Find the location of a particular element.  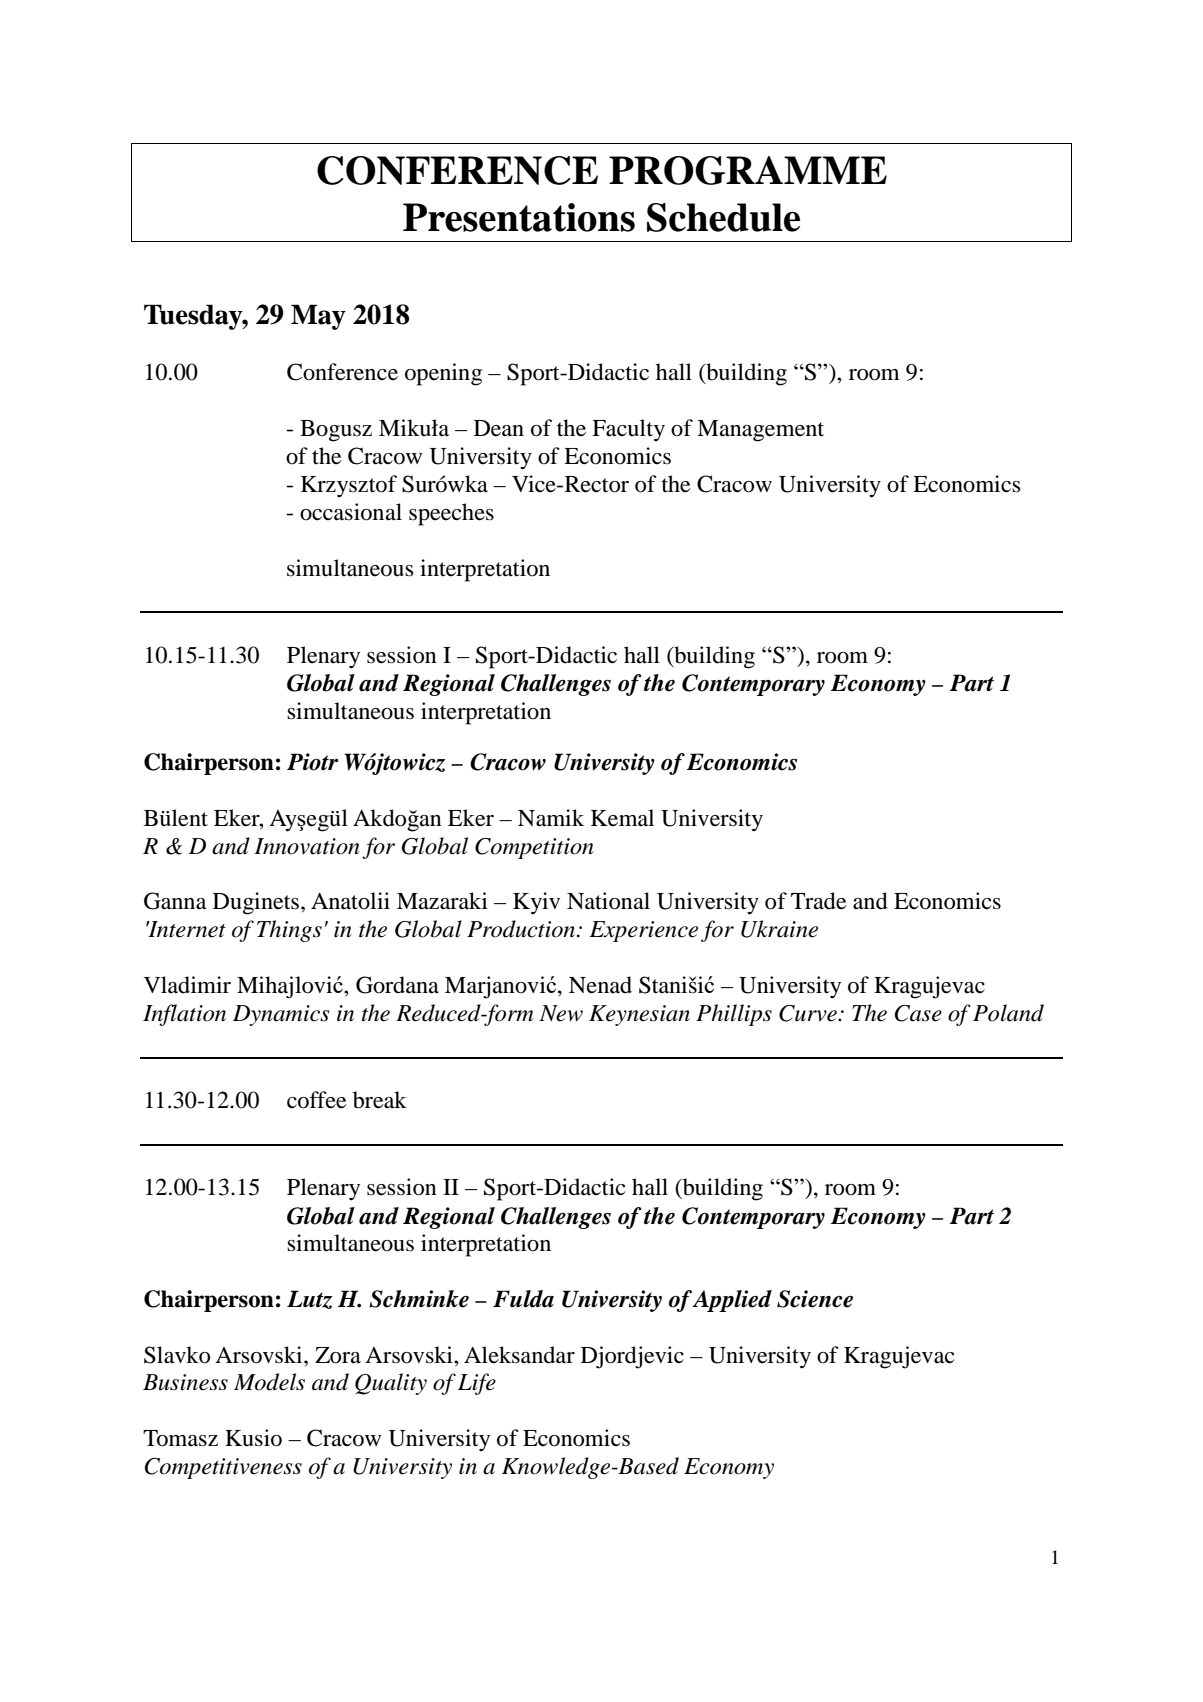

Aleksandar is located at coordinates (519, 1355).
